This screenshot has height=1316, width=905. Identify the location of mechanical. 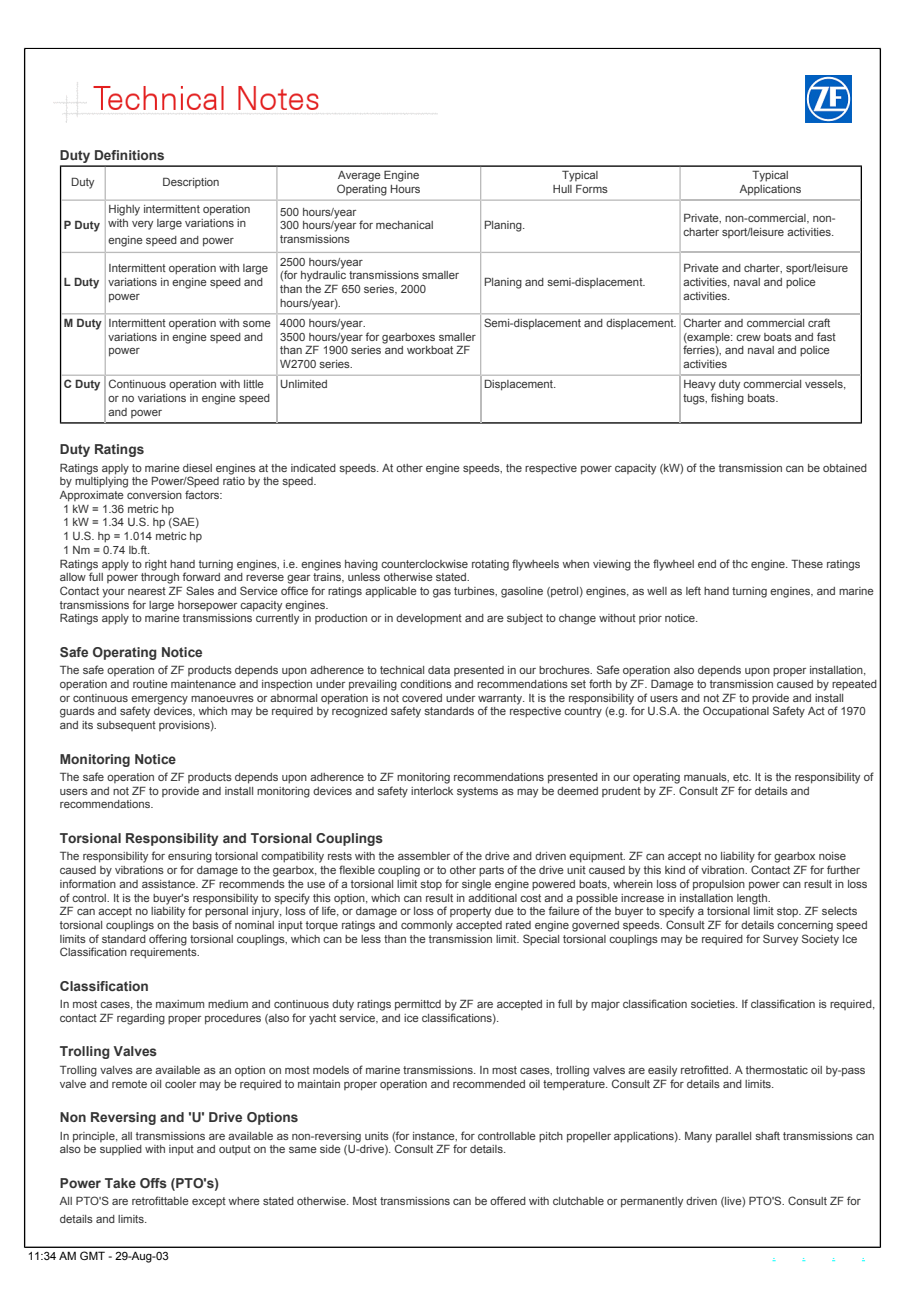
(404, 225).
